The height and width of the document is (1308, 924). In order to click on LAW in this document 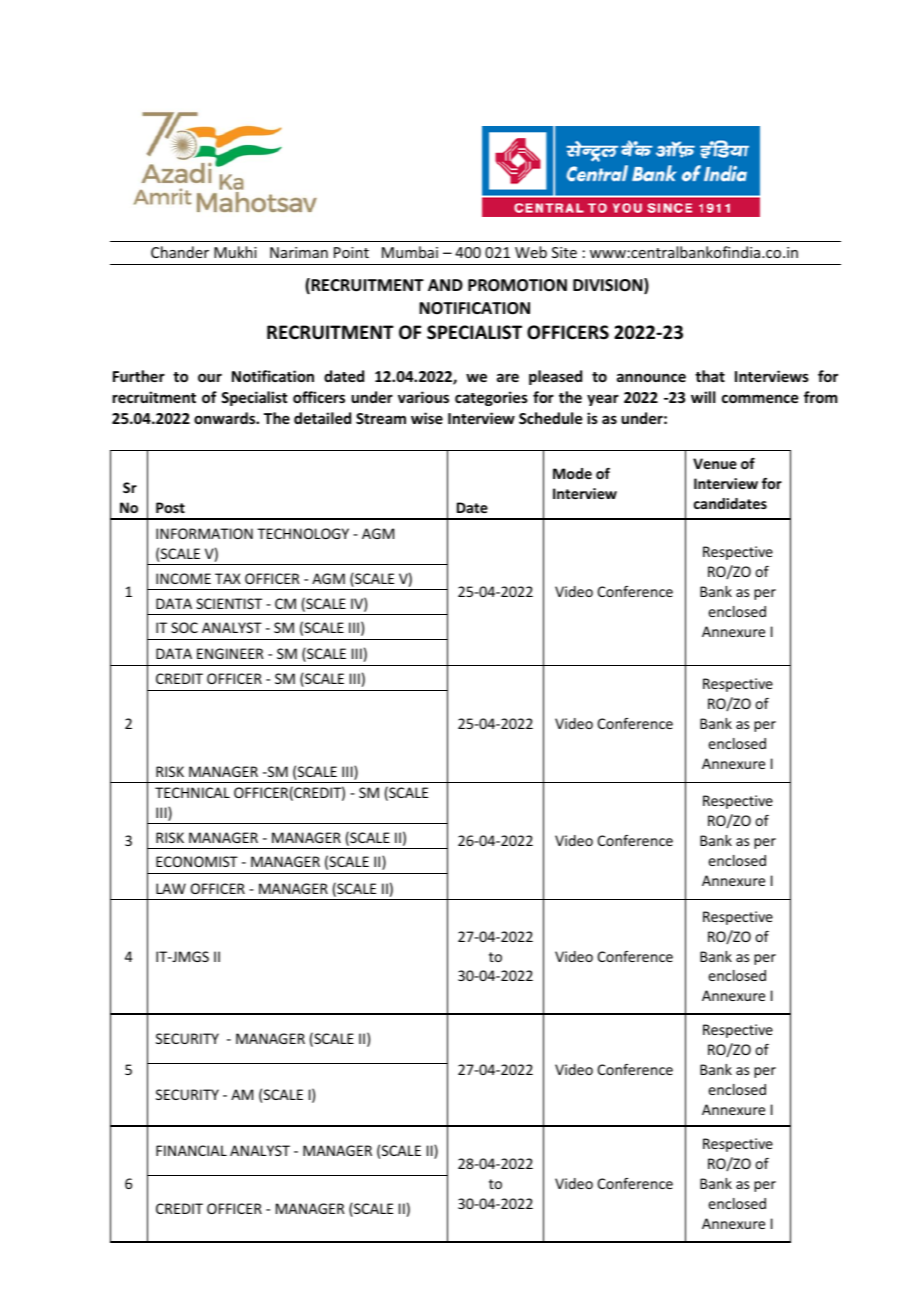, I will do `click(171, 888)`.
